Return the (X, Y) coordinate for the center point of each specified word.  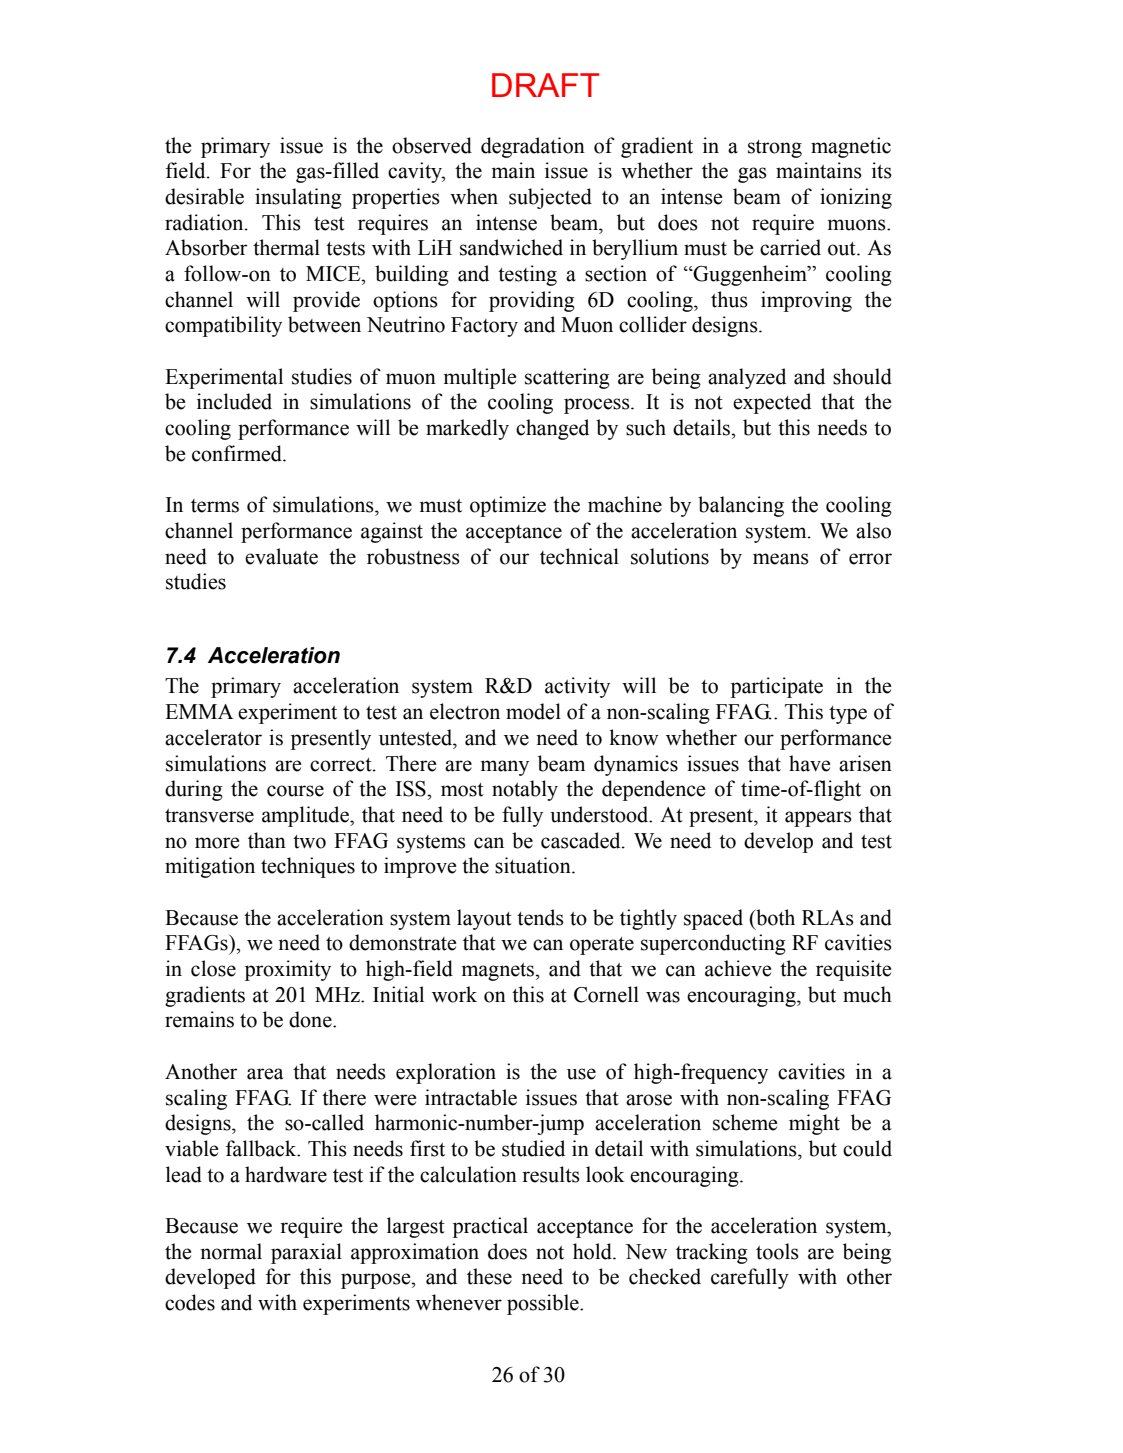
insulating (298, 198)
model (533, 711)
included (234, 401)
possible (544, 1304)
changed (552, 429)
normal (231, 1251)
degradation (533, 147)
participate (777, 687)
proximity (288, 970)
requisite (853, 970)
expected (772, 403)
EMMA (199, 711)
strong (775, 149)
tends (540, 917)
